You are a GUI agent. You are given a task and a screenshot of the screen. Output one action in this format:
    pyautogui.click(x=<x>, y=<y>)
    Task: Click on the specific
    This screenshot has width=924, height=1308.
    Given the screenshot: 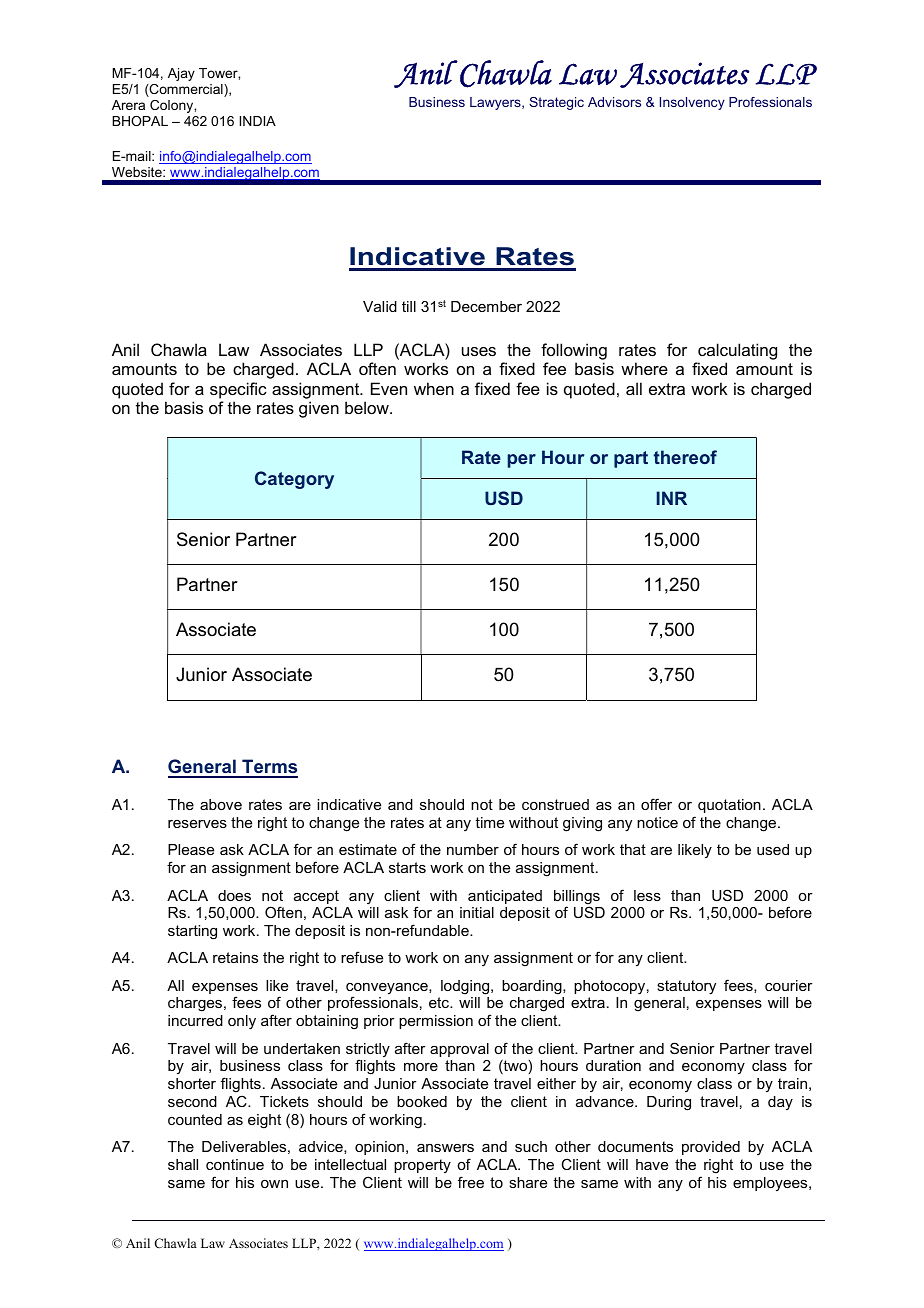 What is the action you would take?
    pyautogui.click(x=238, y=390)
